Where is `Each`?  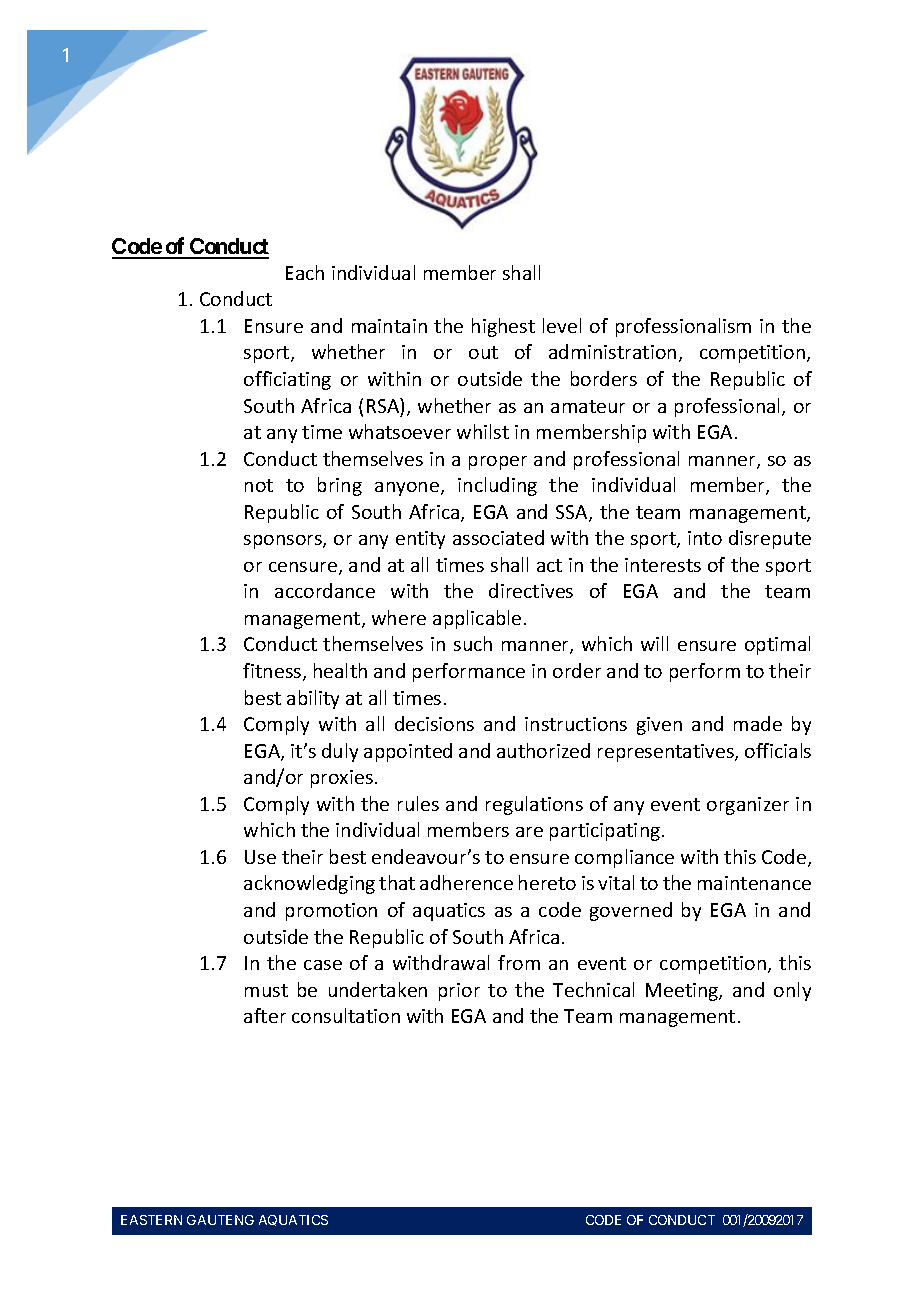 Each is located at coordinates (305, 272).
